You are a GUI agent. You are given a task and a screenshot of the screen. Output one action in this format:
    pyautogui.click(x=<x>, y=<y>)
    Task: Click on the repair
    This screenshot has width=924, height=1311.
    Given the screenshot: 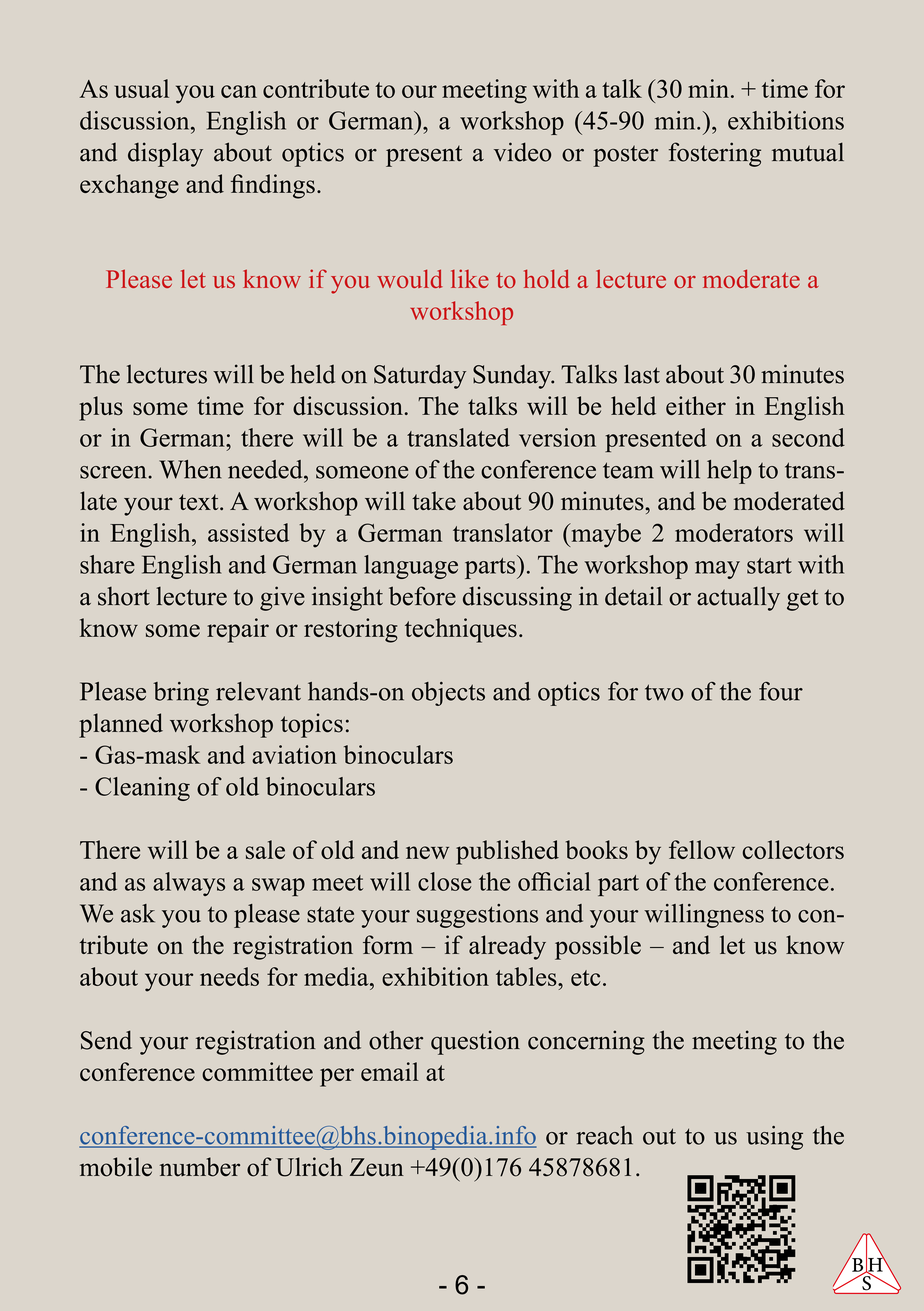 What is the action you would take?
    pyautogui.click(x=238, y=630)
